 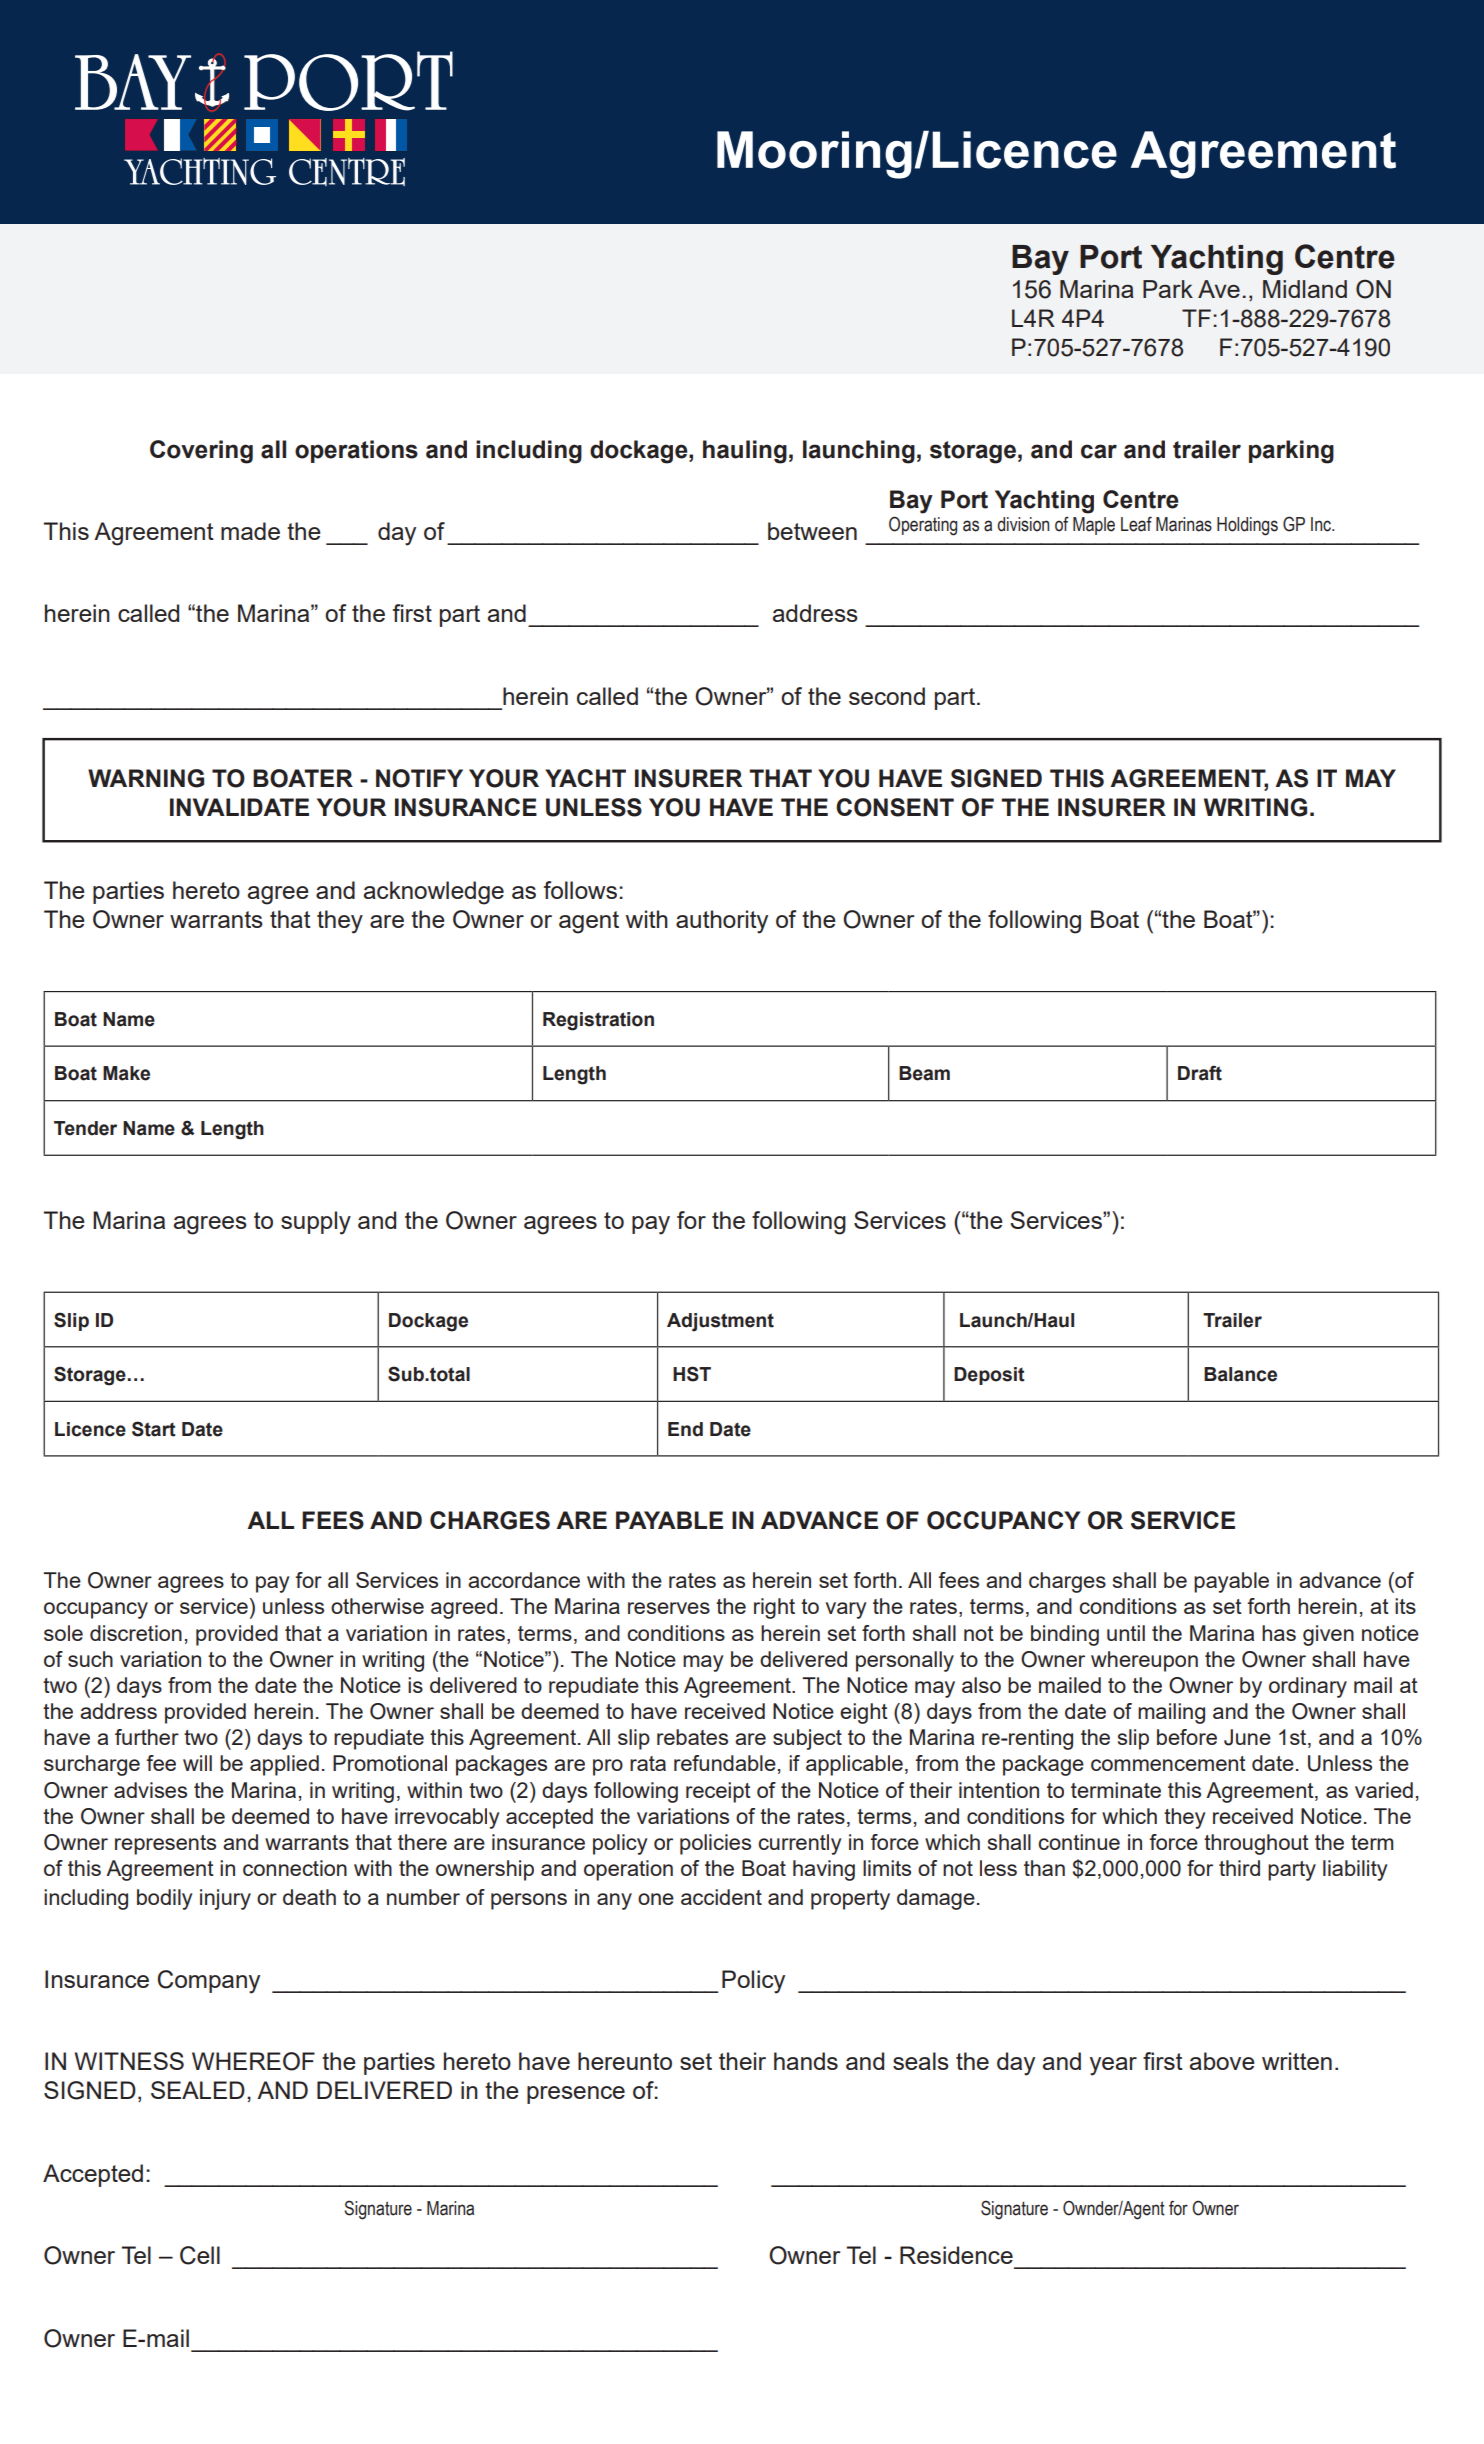 I want to click on HST, so click(x=692, y=1374).
